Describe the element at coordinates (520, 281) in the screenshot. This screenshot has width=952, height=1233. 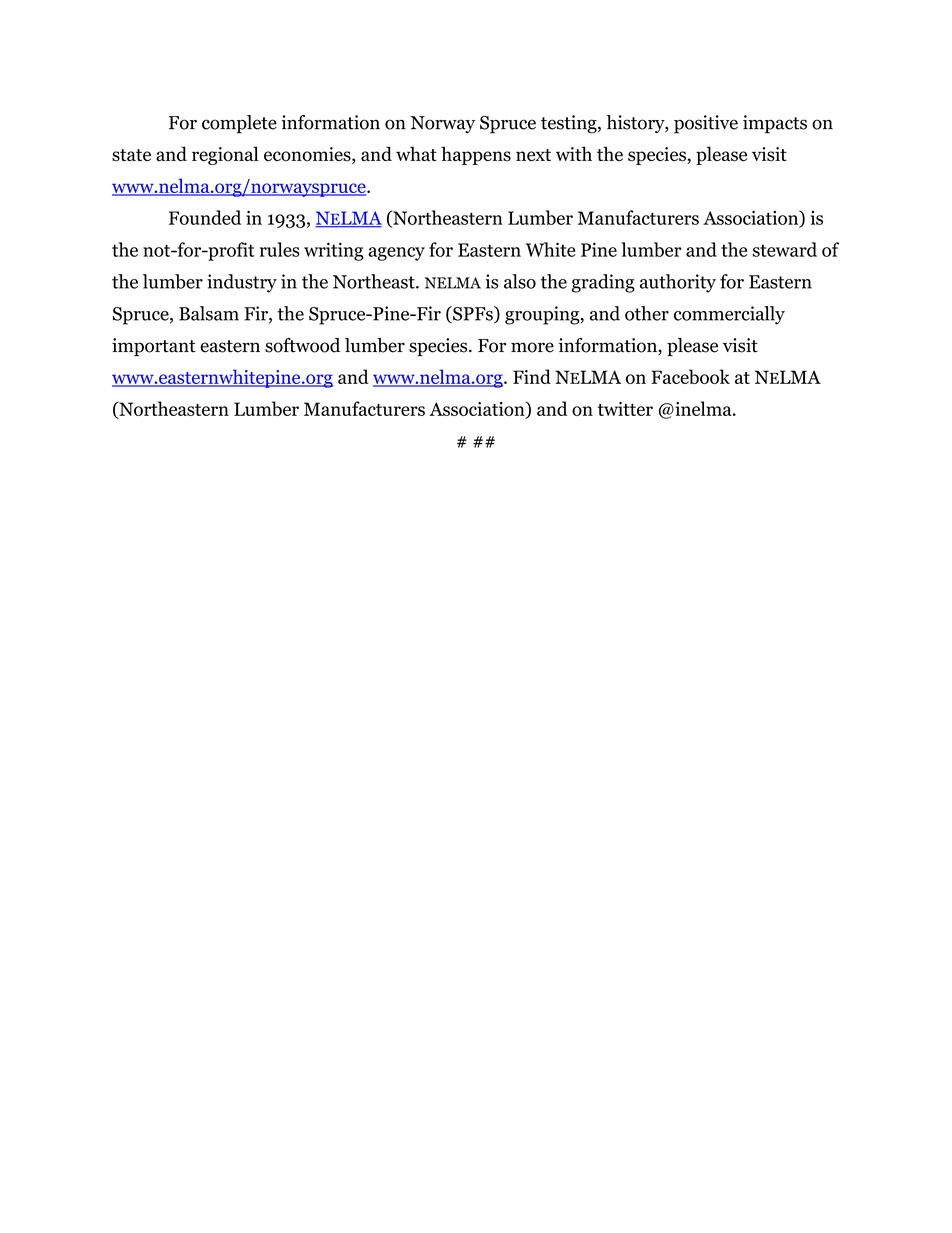
I see `also` at that location.
